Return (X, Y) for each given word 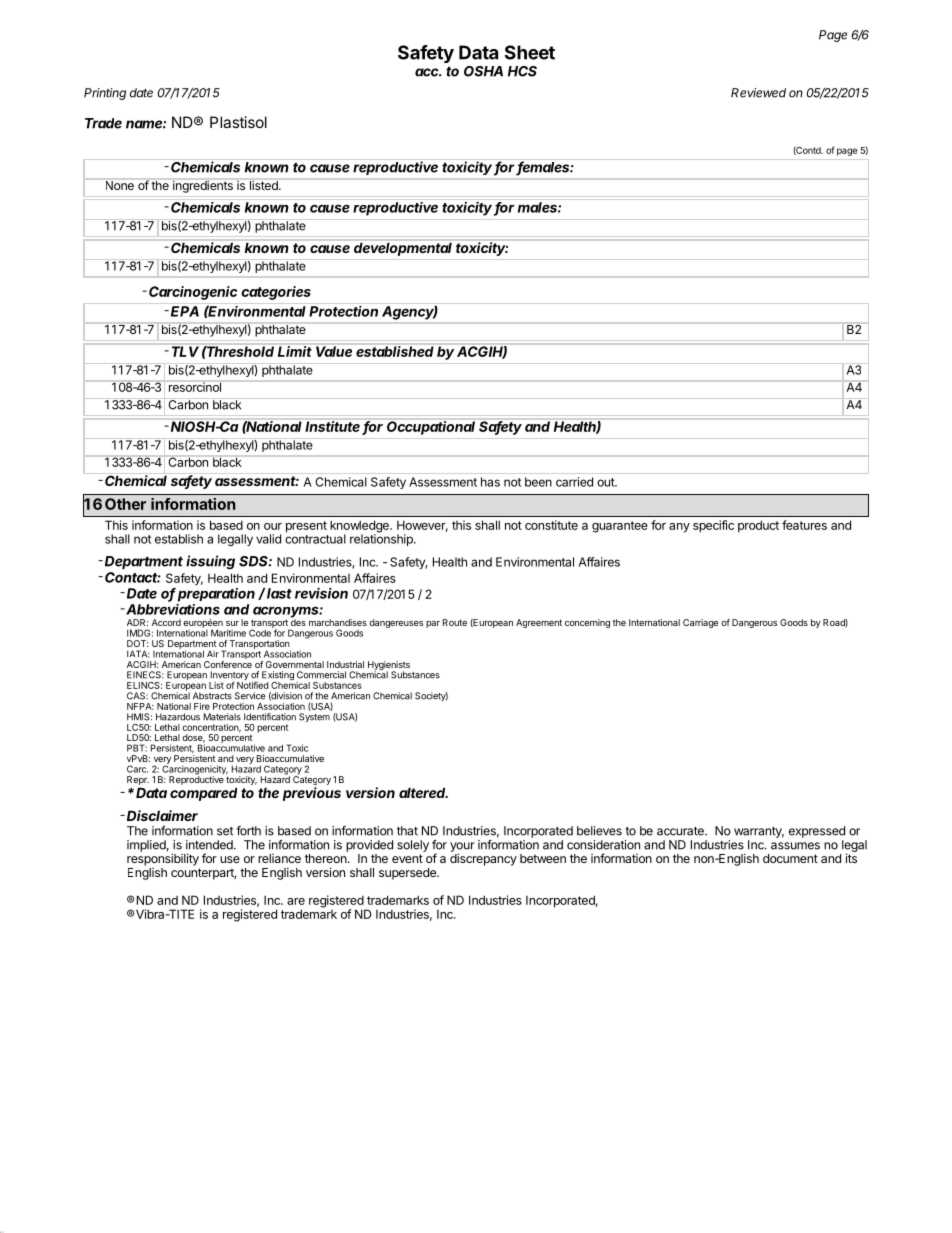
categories (276, 293)
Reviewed (758, 93)
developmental (403, 249)
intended (210, 845)
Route (455, 622)
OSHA (483, 71)
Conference (228, 664)
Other (125, 504)
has (490, 482)
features (804, 525)
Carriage (700, 623)
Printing (105, 94)
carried (574, 482)
